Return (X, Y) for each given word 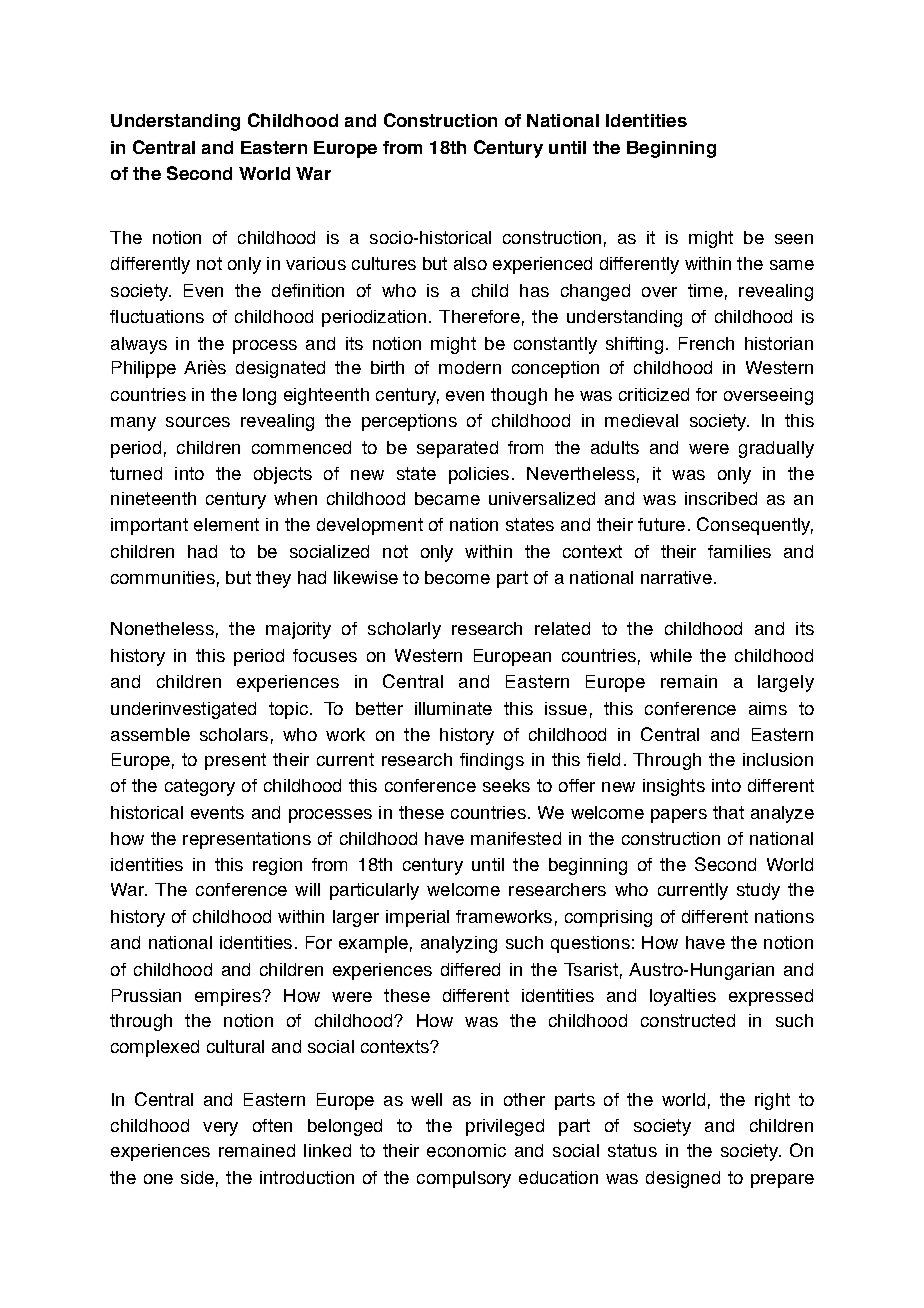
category (200, 787)
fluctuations (157, 316)
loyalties (683, 997)
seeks (506, 785)
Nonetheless (162, 628)
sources (198, 422)
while (671, 655)
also (470, 263)
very (220, 1129)
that (728, 812)
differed (470, 969)
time (705, 290)
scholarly (404, 630)
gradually (776, 449)
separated (457, 449)
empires (229, 997)
